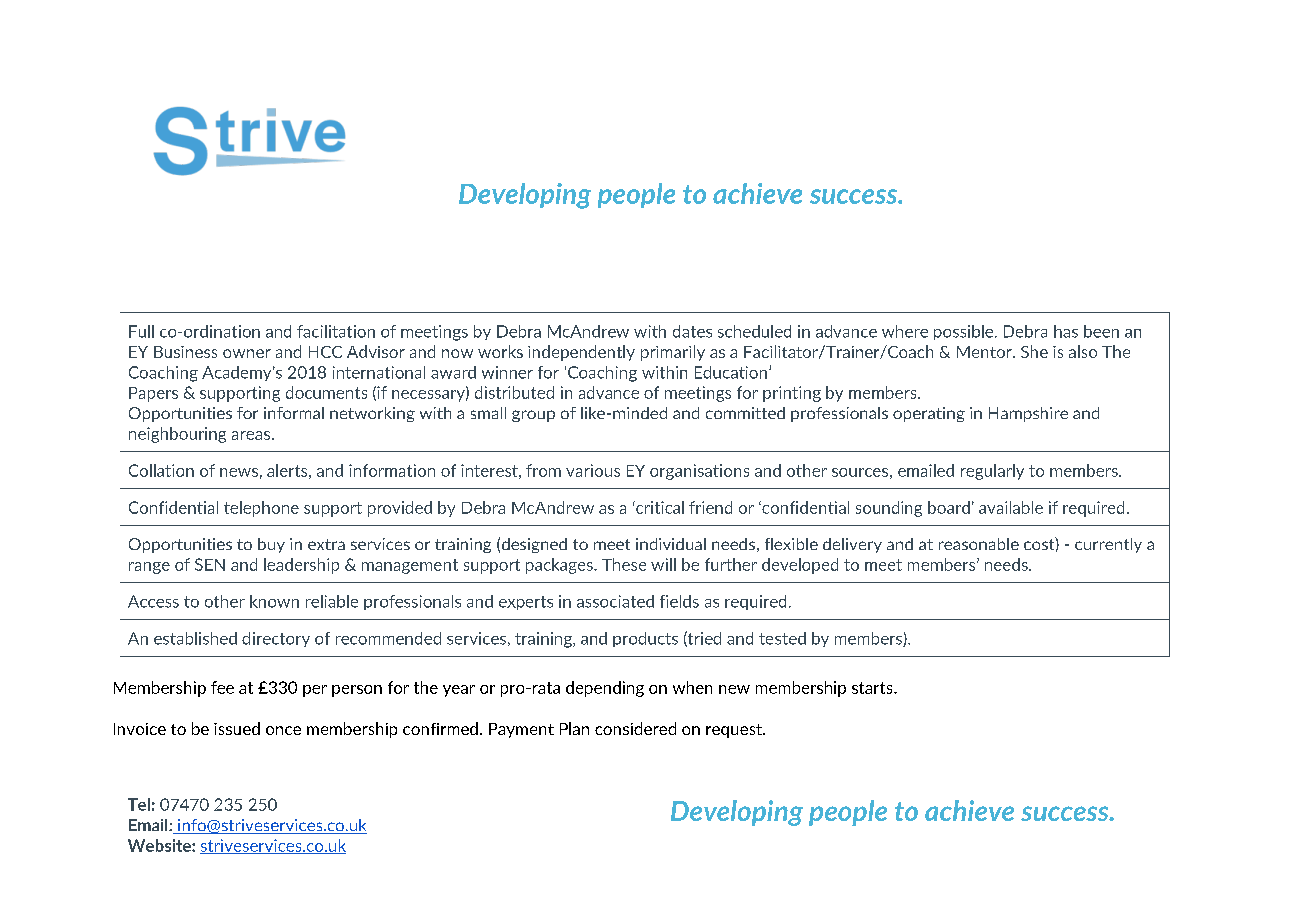 The image size is (1308, 924). I want to click on owner, so click(247, 353).
